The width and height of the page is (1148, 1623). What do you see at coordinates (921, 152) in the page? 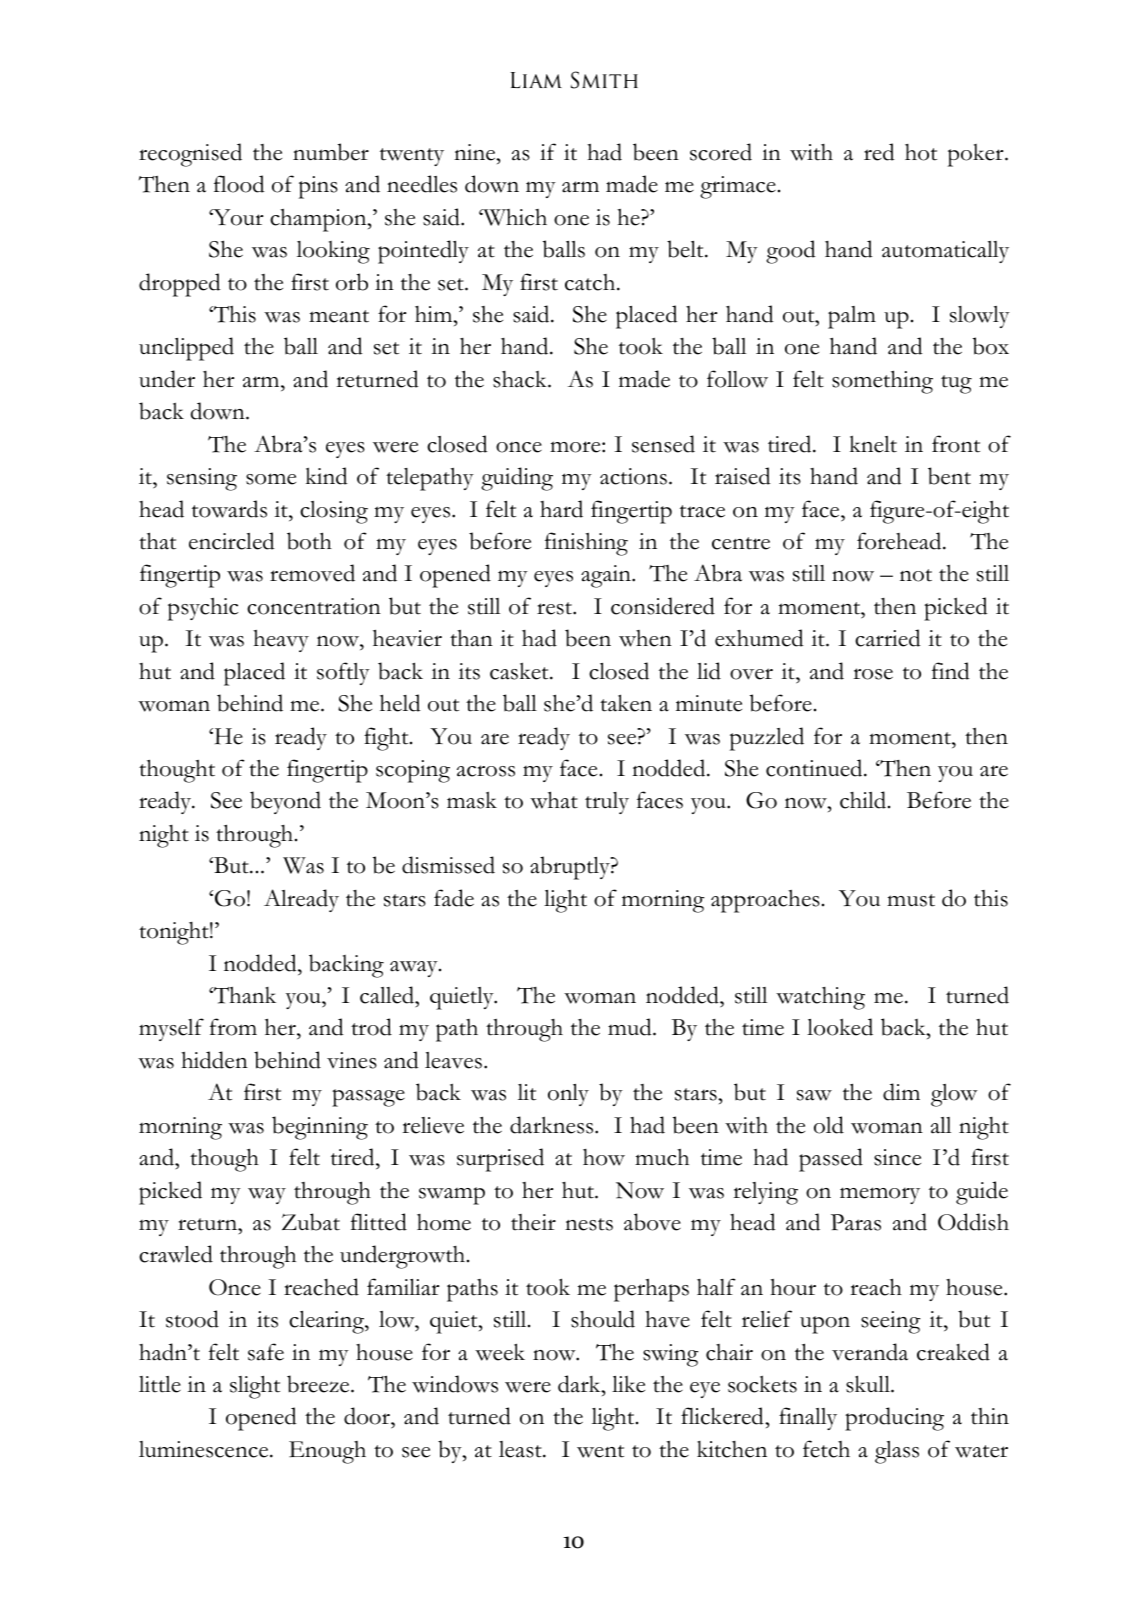
I see `hot` at bounding box center [921, 152].
